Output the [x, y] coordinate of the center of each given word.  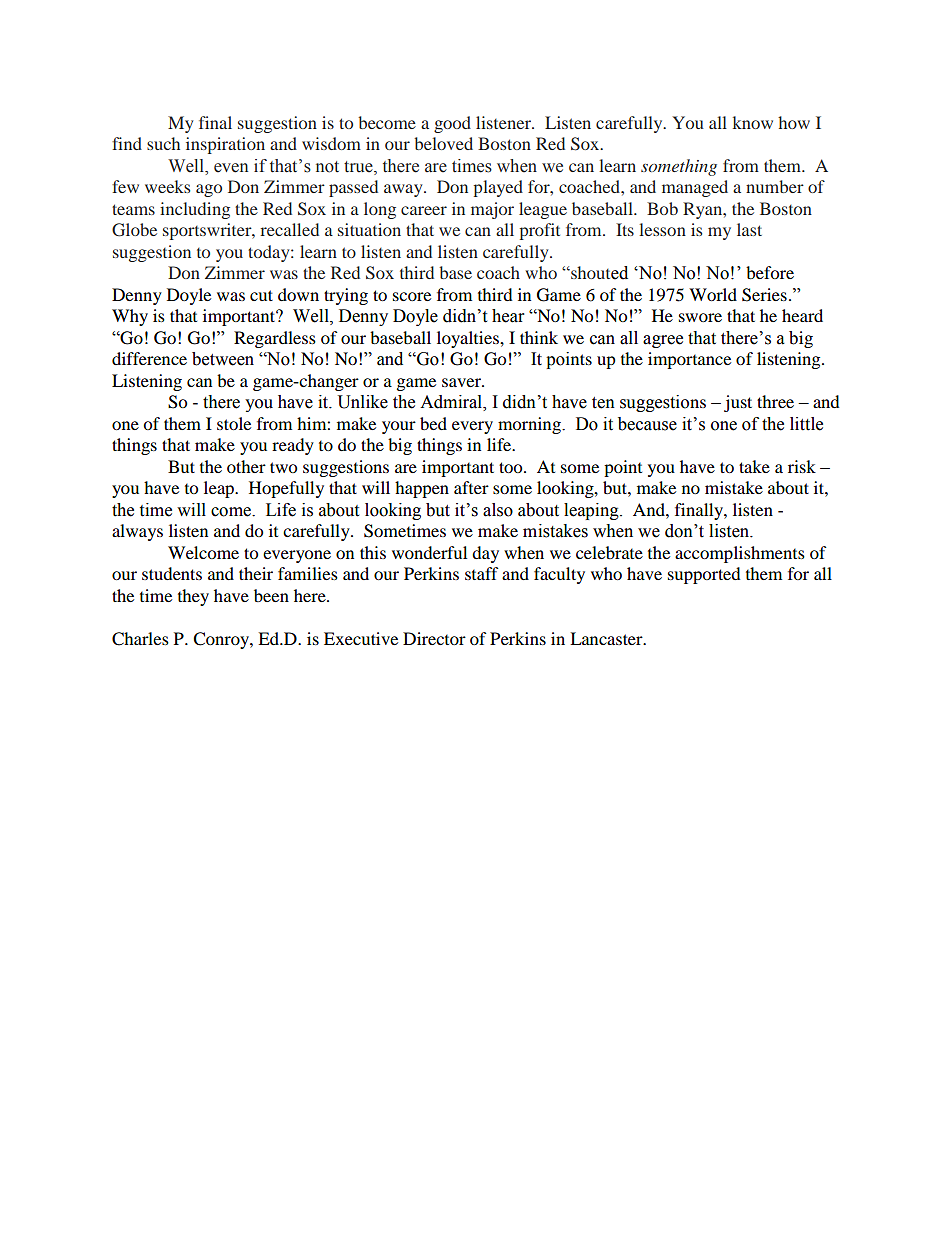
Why [130, 317]
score [412, 296]
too [512, 467]
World [713, 294]
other [246, 466]
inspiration [225, 145]
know [753, 122]
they [193, 597]
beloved [443, 143]
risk [802, 466]
